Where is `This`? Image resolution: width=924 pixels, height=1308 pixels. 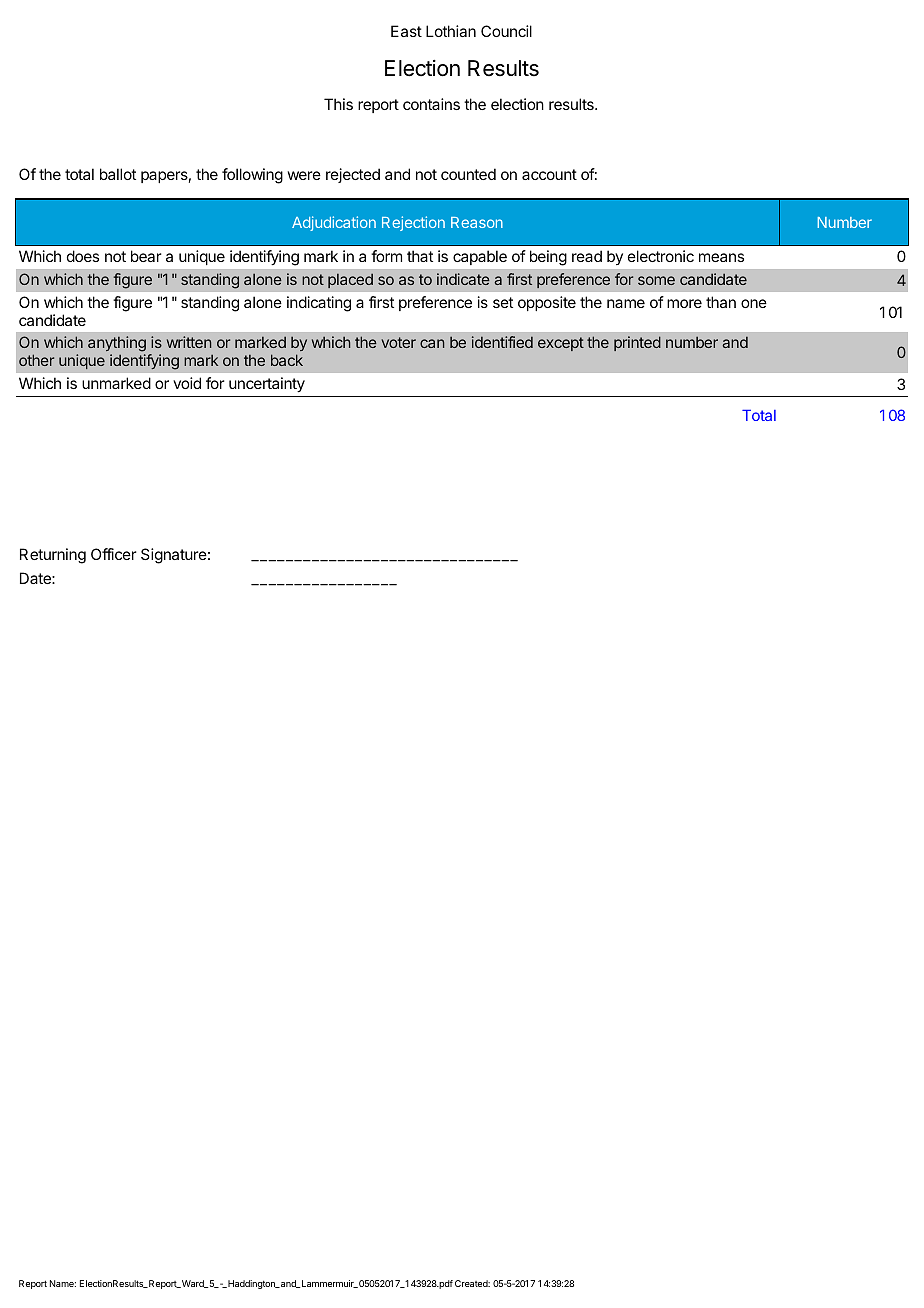
This is located at coordinates (338, 104).
